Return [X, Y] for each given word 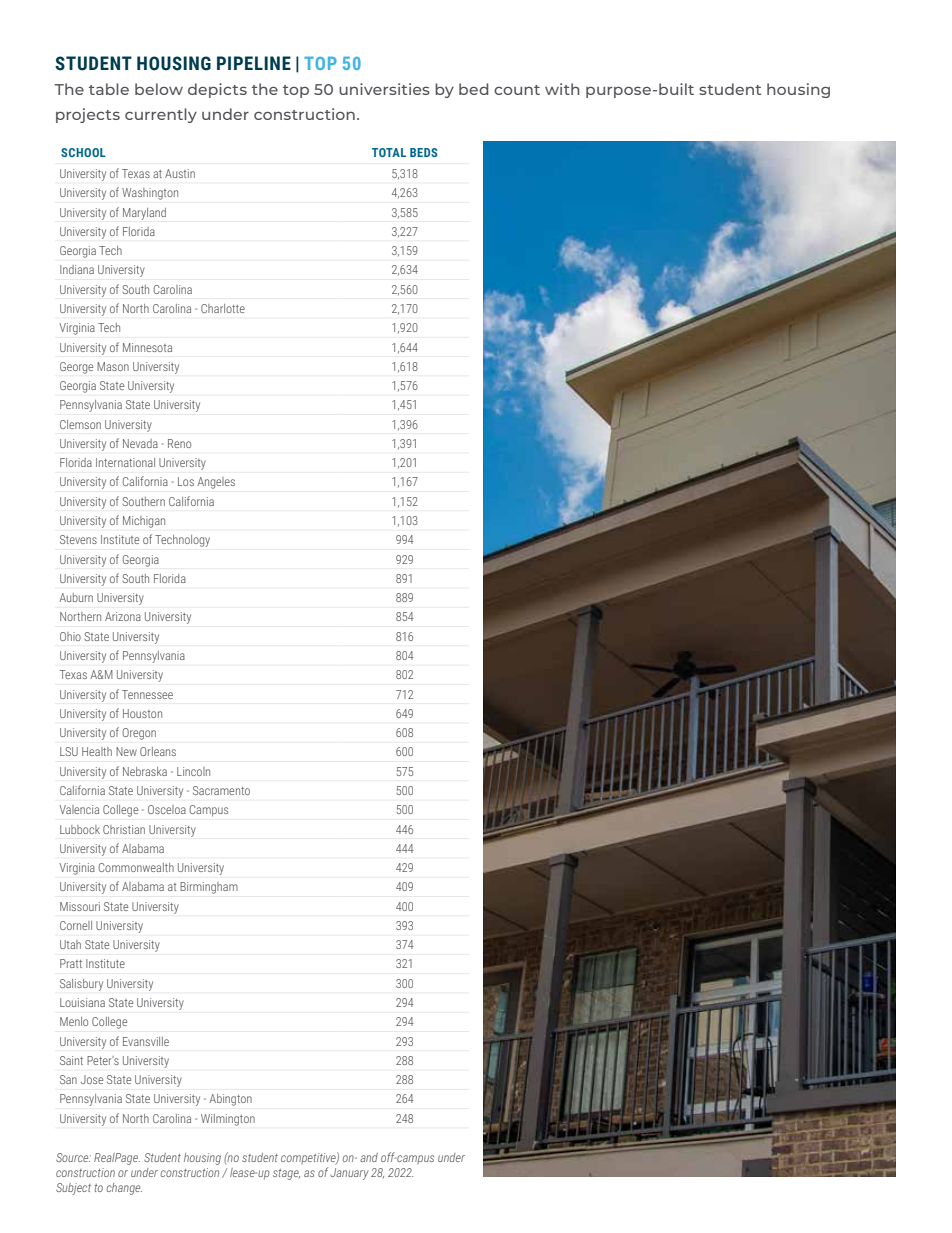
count [517, 90]
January [349, 1174]
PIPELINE [254, 63]
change [124, 1189]
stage [286, 1174]
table [109, 89]
